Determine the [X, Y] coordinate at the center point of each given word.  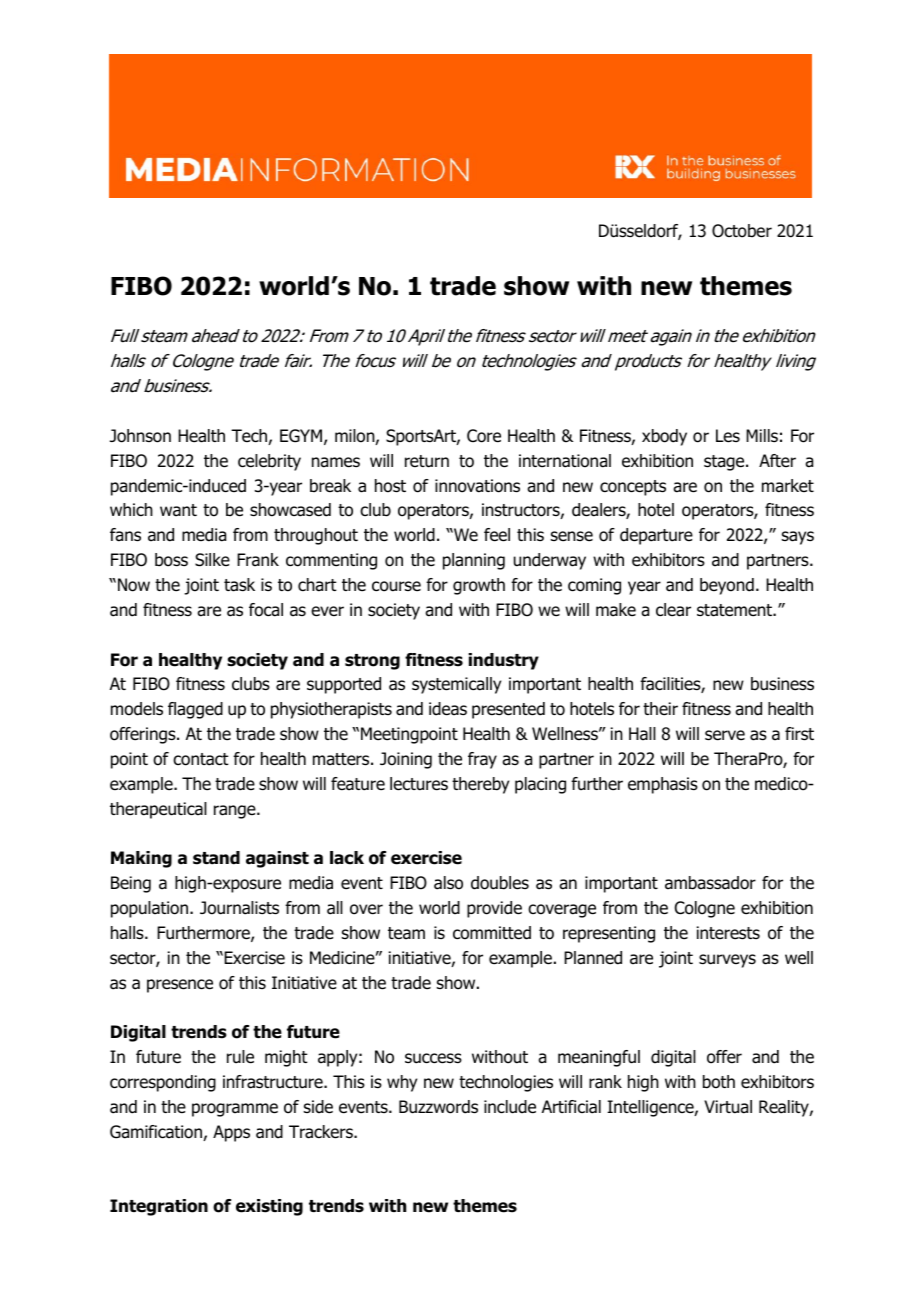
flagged [195, 710]
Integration [159, 1207]
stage [725, 463]
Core [484, 436]
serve [725, 735]
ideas [448, 709]
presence [180, 986]
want [178, 510]
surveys [727, 961]
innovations [477, 486]
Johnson [140, 436]
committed [492, 933]
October [742, 231]
